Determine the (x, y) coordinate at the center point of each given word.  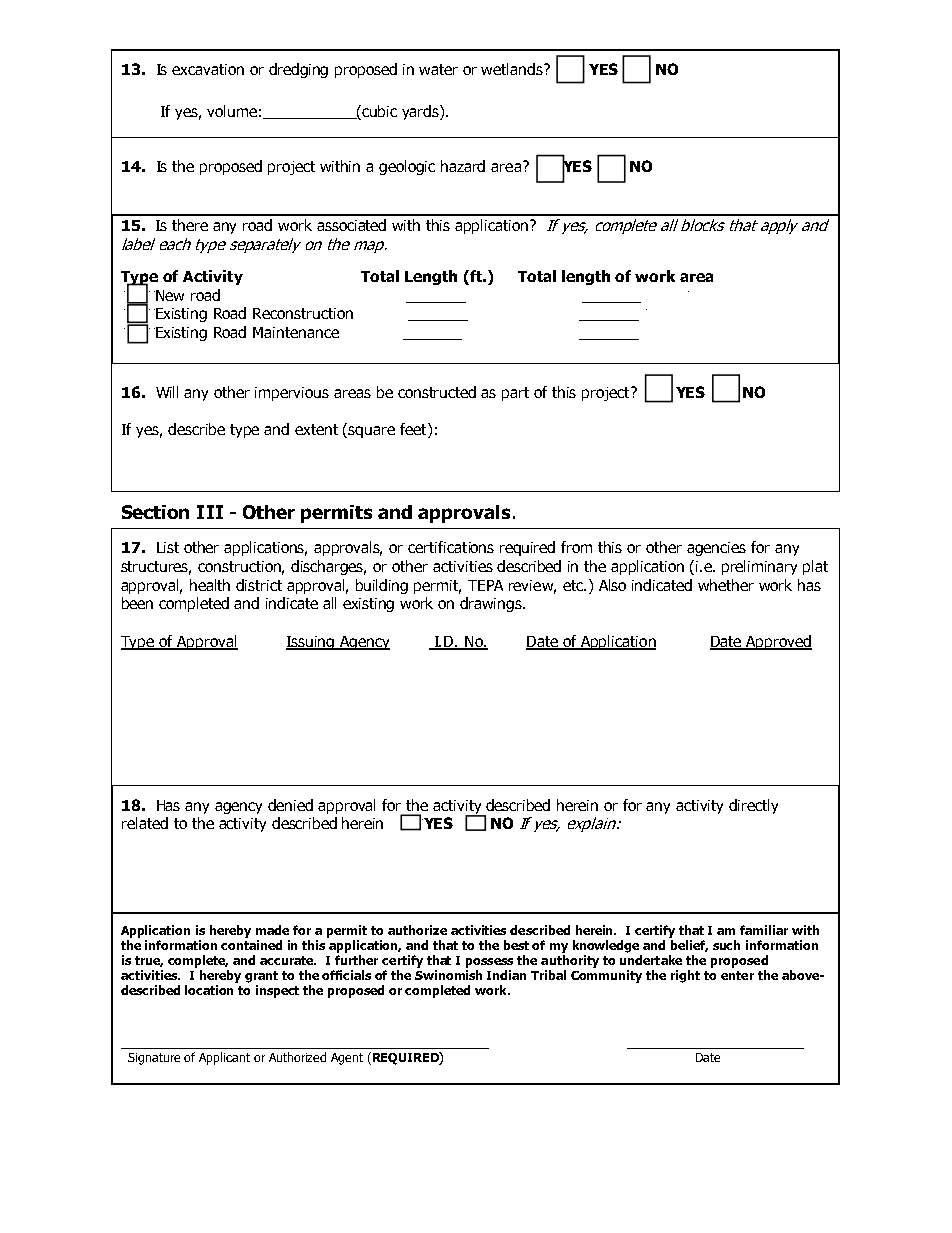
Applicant (224, 1058)
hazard (463, 166)
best (516, 945)
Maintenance (296, 332)
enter (737, 975)
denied (290, 805)
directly (753, 806)
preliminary (759, 567)
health (210, 585)
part (515, 394)
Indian (506, 975)
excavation (208, 69)
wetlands (513, 69)
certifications (451, 547)
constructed (437, 392)
